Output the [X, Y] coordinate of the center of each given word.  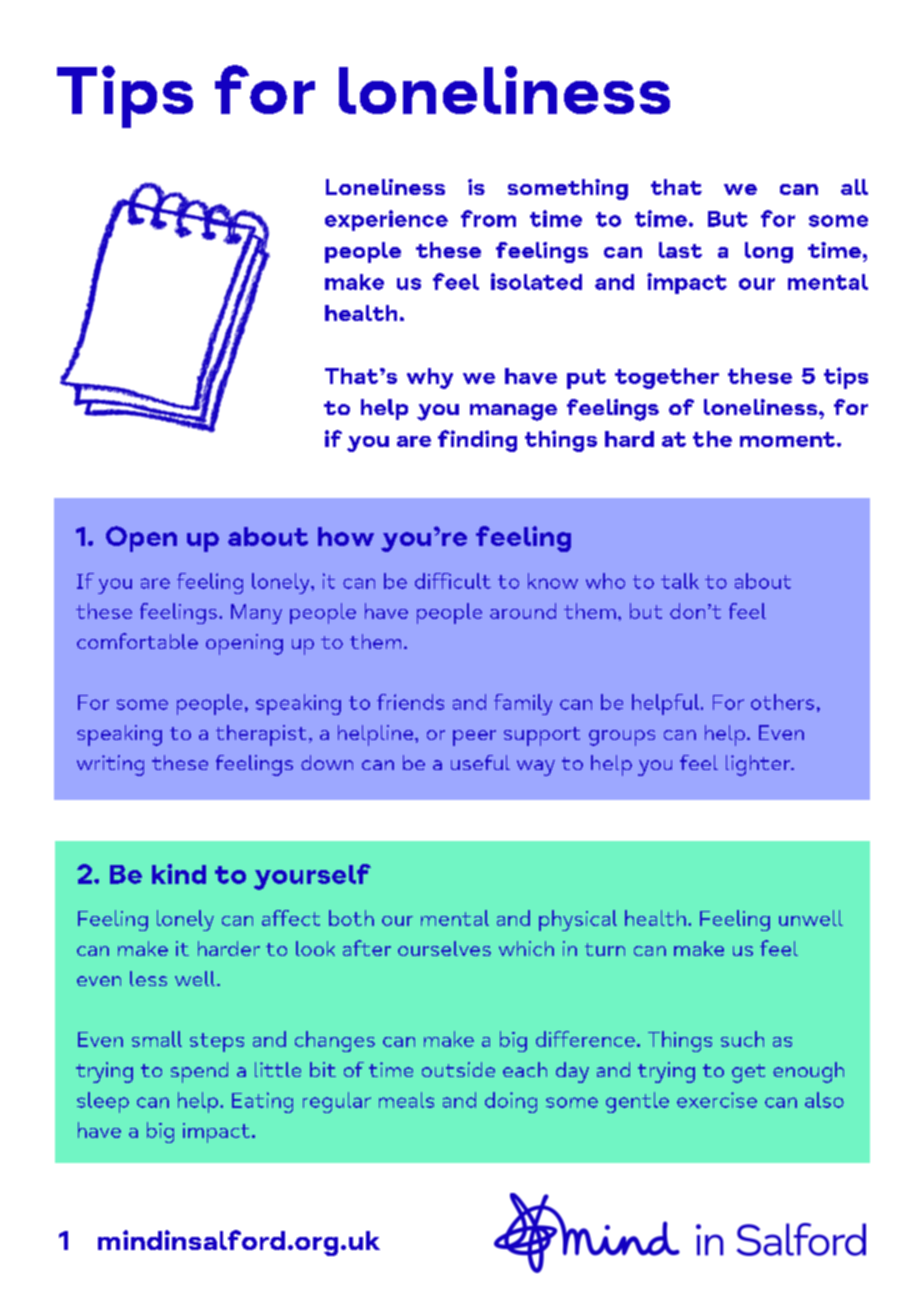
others [782, 702]
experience [386, 220]
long [769, 252]
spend [199, 1072]
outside [458, 1069]
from [488, 218]
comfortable [137, 641]
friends [410, 702]
